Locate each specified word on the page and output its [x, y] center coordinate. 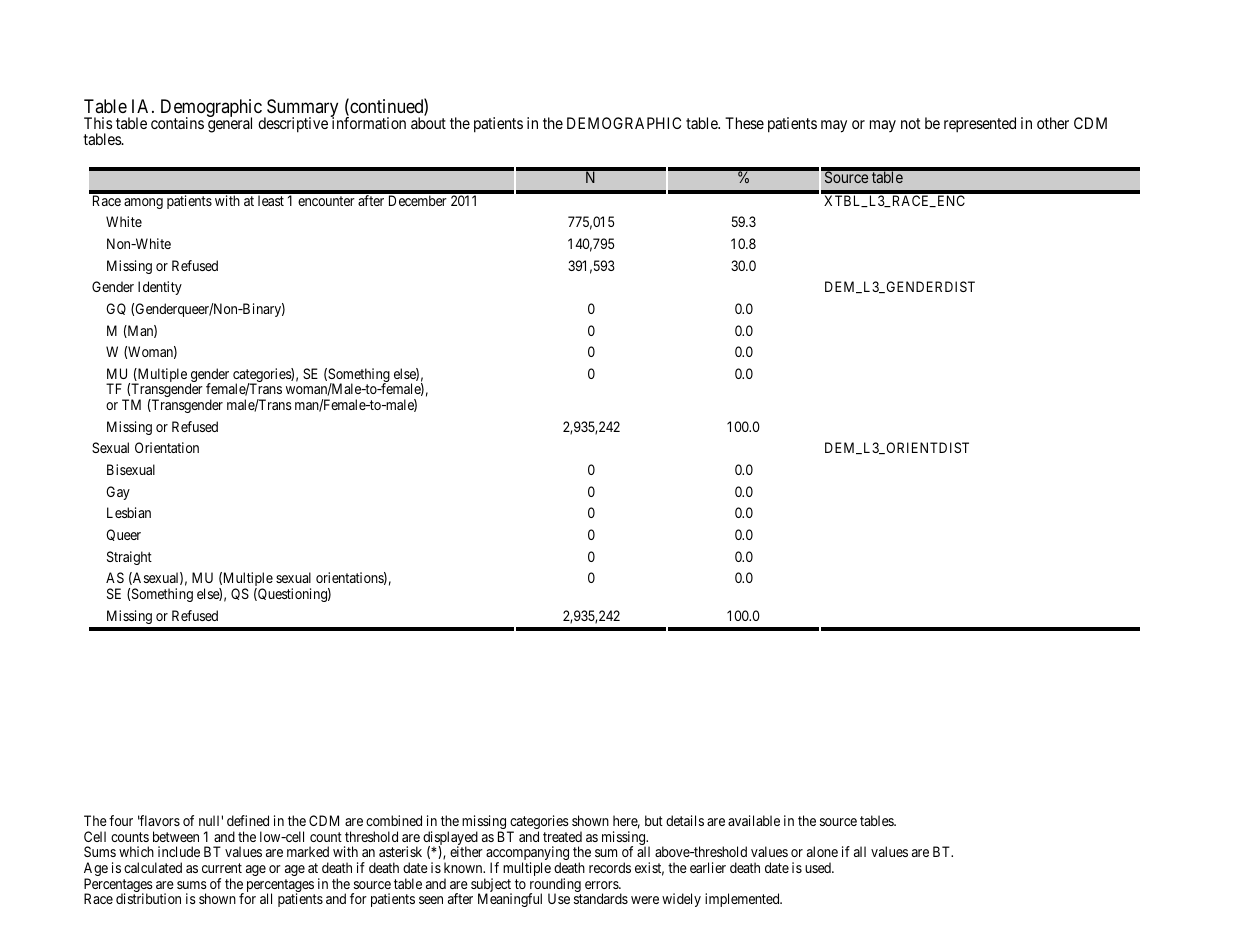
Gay [118, 493]
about [428, 123]
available [754, 820]
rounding [555, 886]
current [222, 868]
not [911, 123]
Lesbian [129, 512]
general [230, 124]
